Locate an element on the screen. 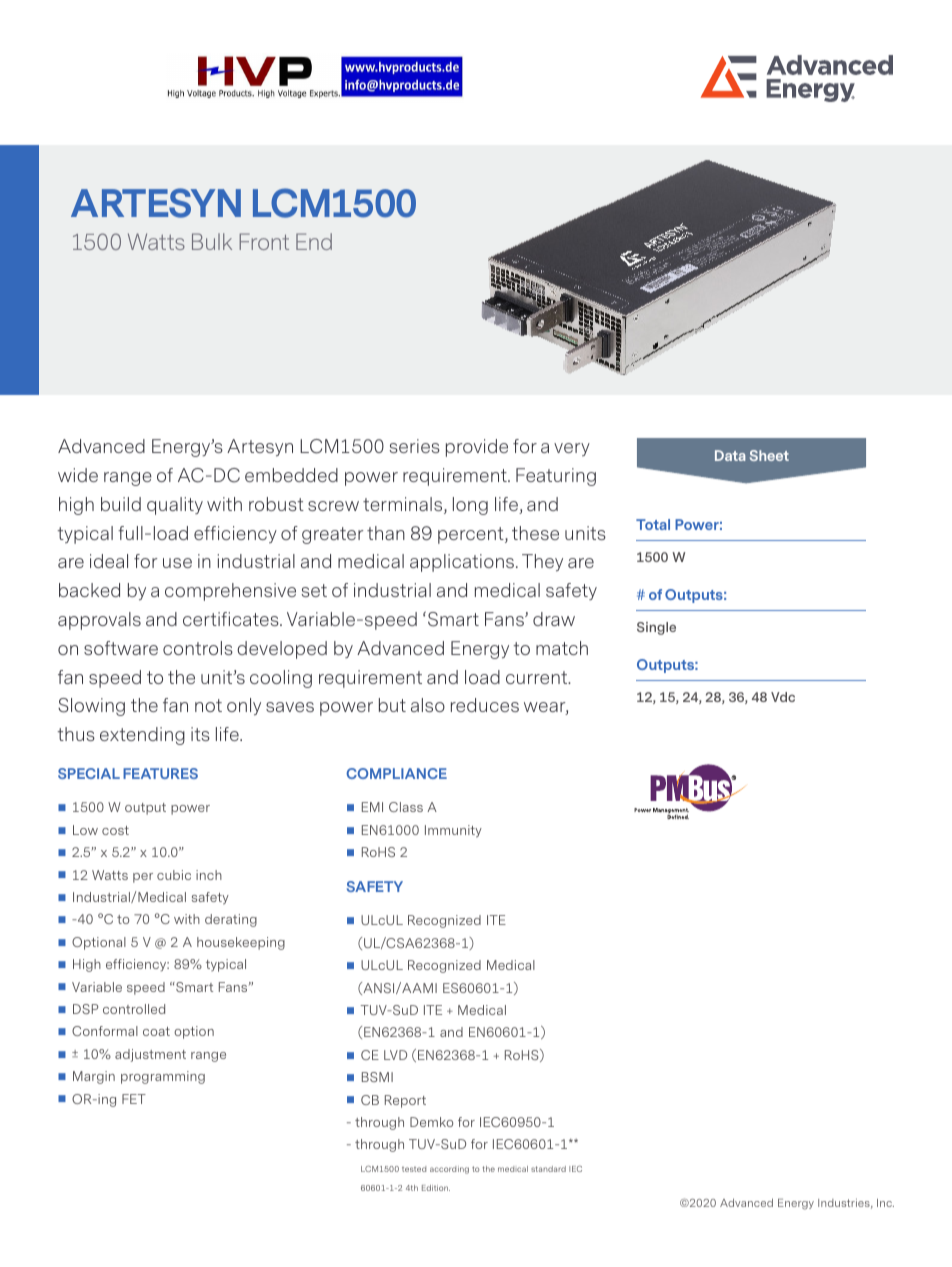 The height and width of the screenshot is (1267, 952). Front is located at coordinates (264, 241).
